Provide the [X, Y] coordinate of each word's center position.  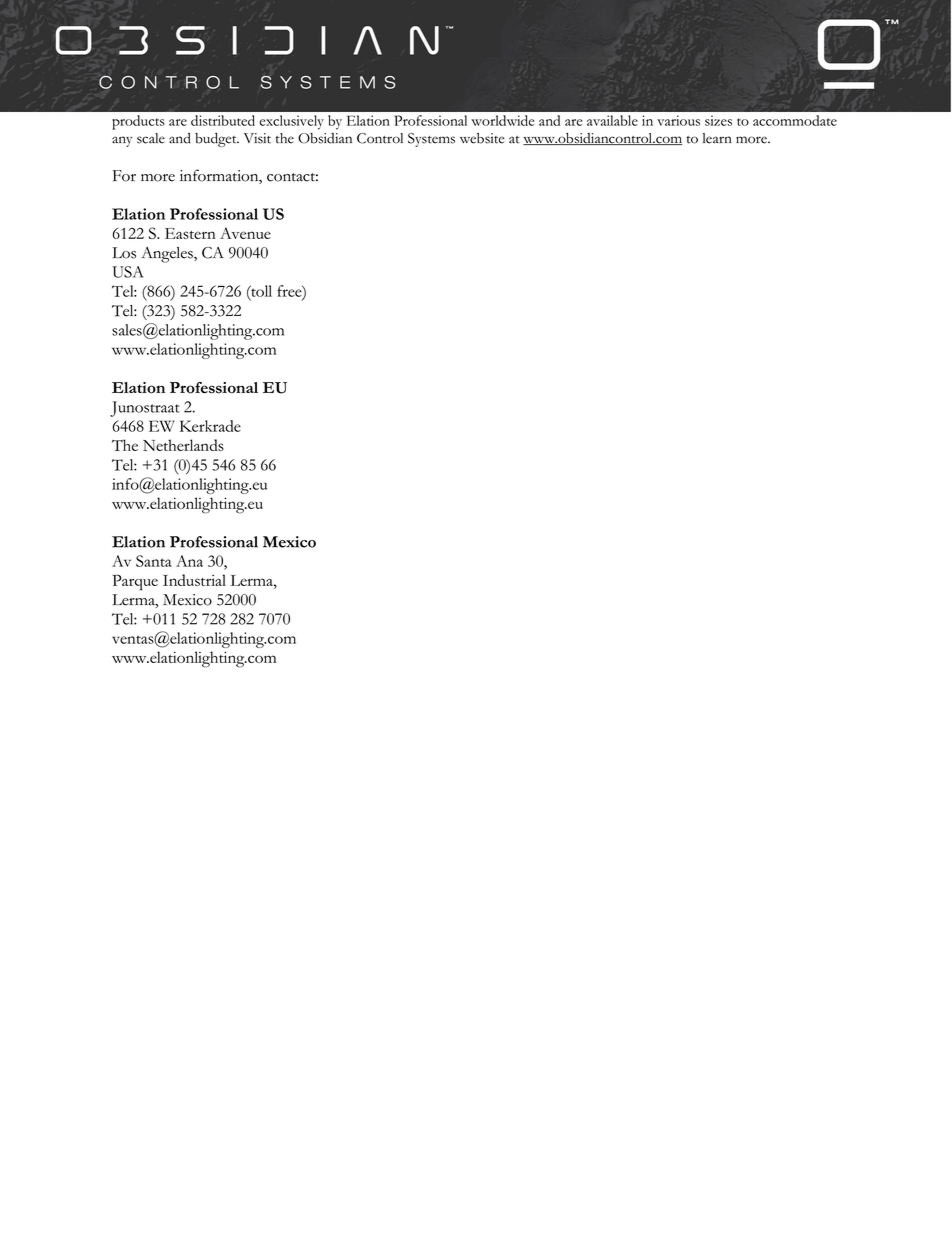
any [122, 141]
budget [217, 140]
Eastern [190, 233]
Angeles [168, 255]
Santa [154, 561]
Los [124, 253]
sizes [718, 120]
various [678, 120]
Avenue [245, 233]
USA [127, 272]
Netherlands [183, 445]
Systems [431, 140]
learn [717, 138]
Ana [189, 561]
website [482, 138]
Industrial [194, 580]
